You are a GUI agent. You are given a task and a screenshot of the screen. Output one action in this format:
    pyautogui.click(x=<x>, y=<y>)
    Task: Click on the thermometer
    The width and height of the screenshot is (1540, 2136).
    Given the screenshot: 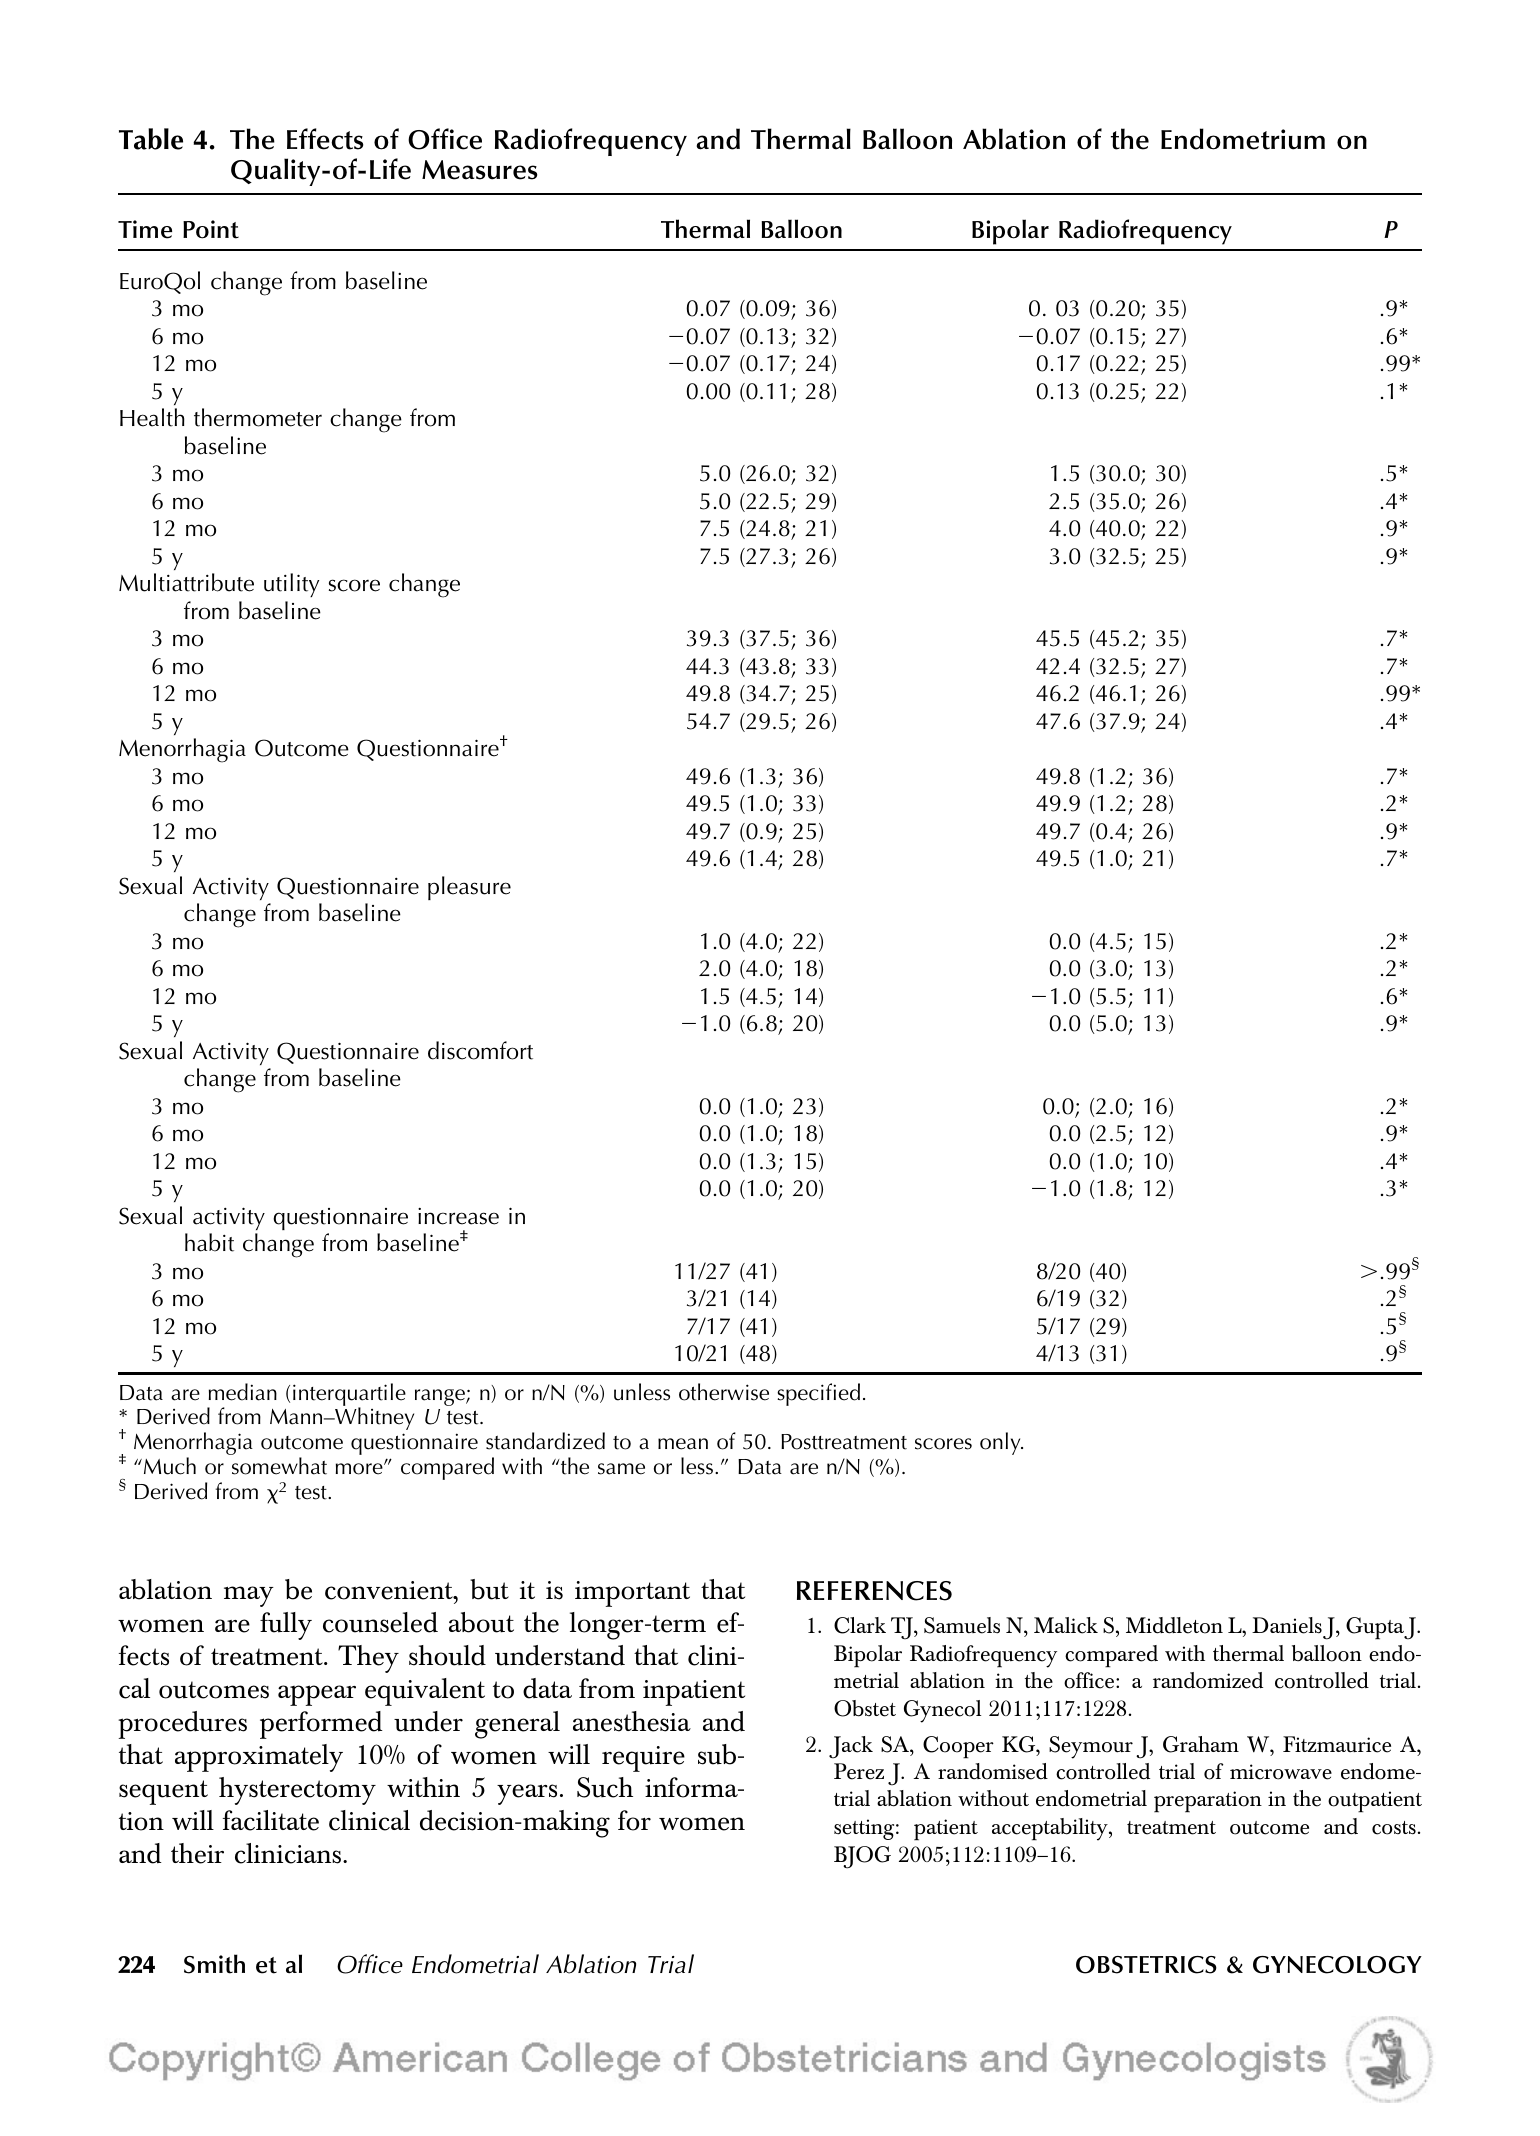 What is the action you would take?
    pyautogui.click(x=258, y=417)
